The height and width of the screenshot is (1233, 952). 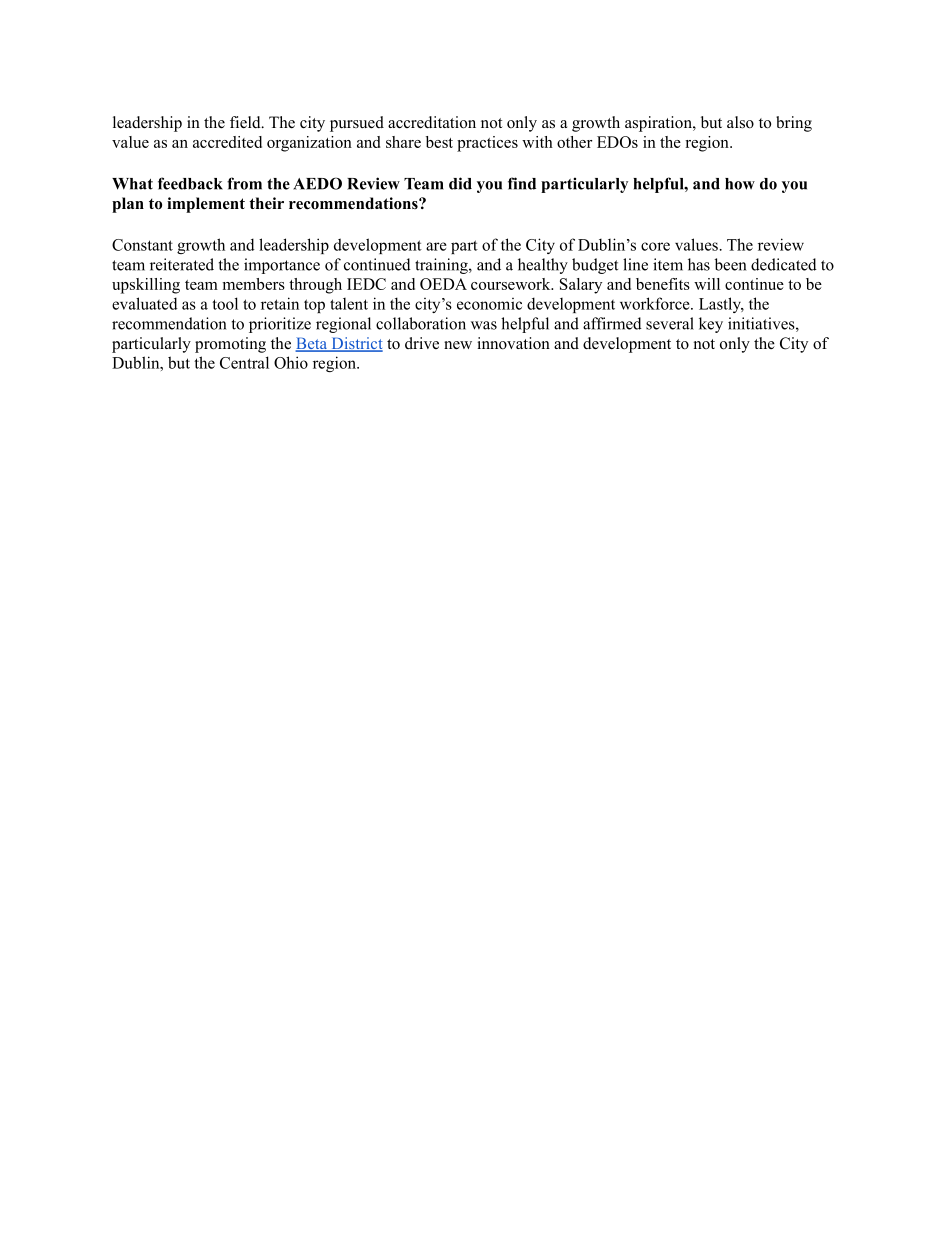 I want to click on how, so click(x=740, y=184).
